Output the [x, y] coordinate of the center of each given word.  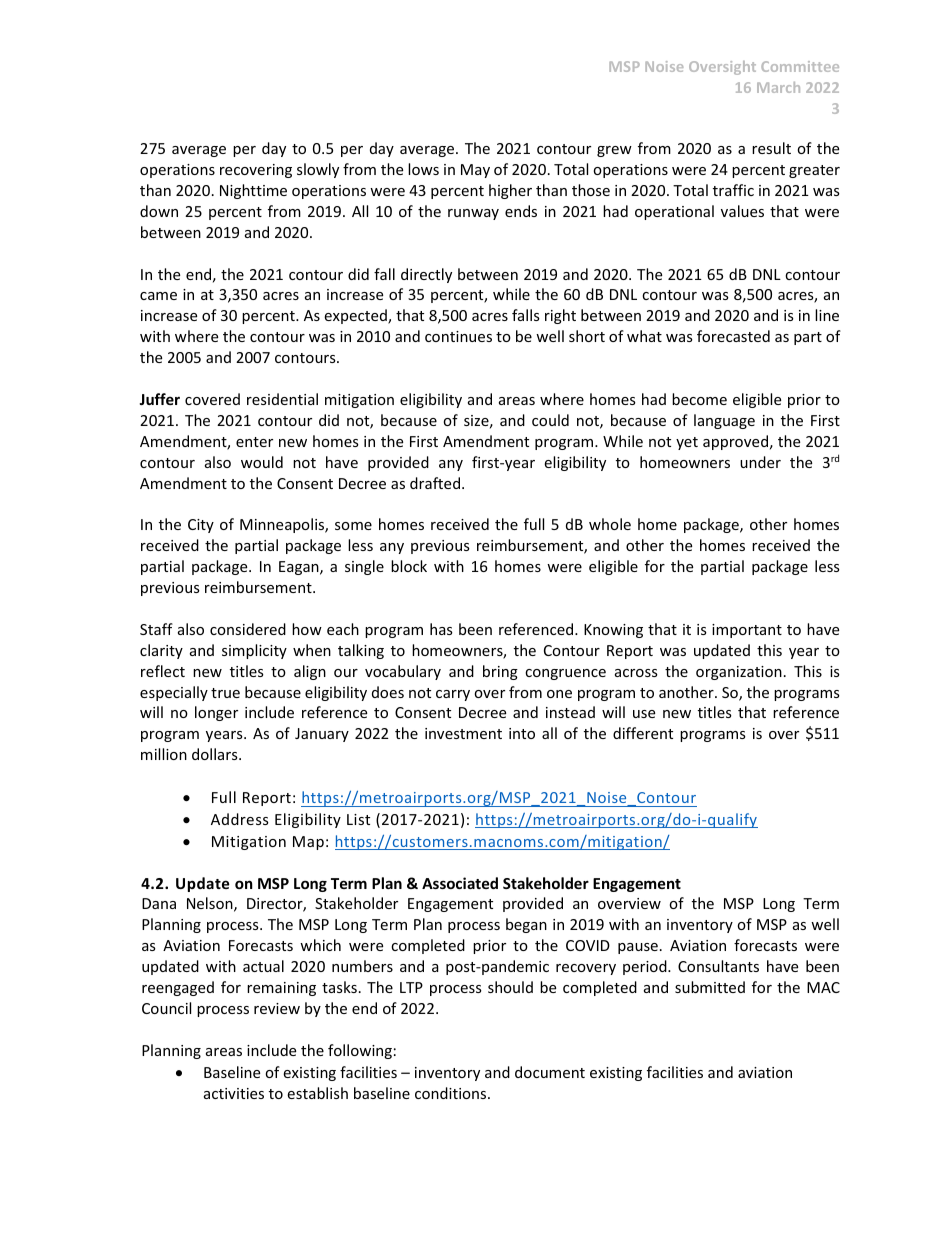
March [778, 87]
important [747, 631]
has [441, 629]
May [475, 171]
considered [248, 629]
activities [234, 1093]
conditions [452, 1093]
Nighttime [253, 191]
